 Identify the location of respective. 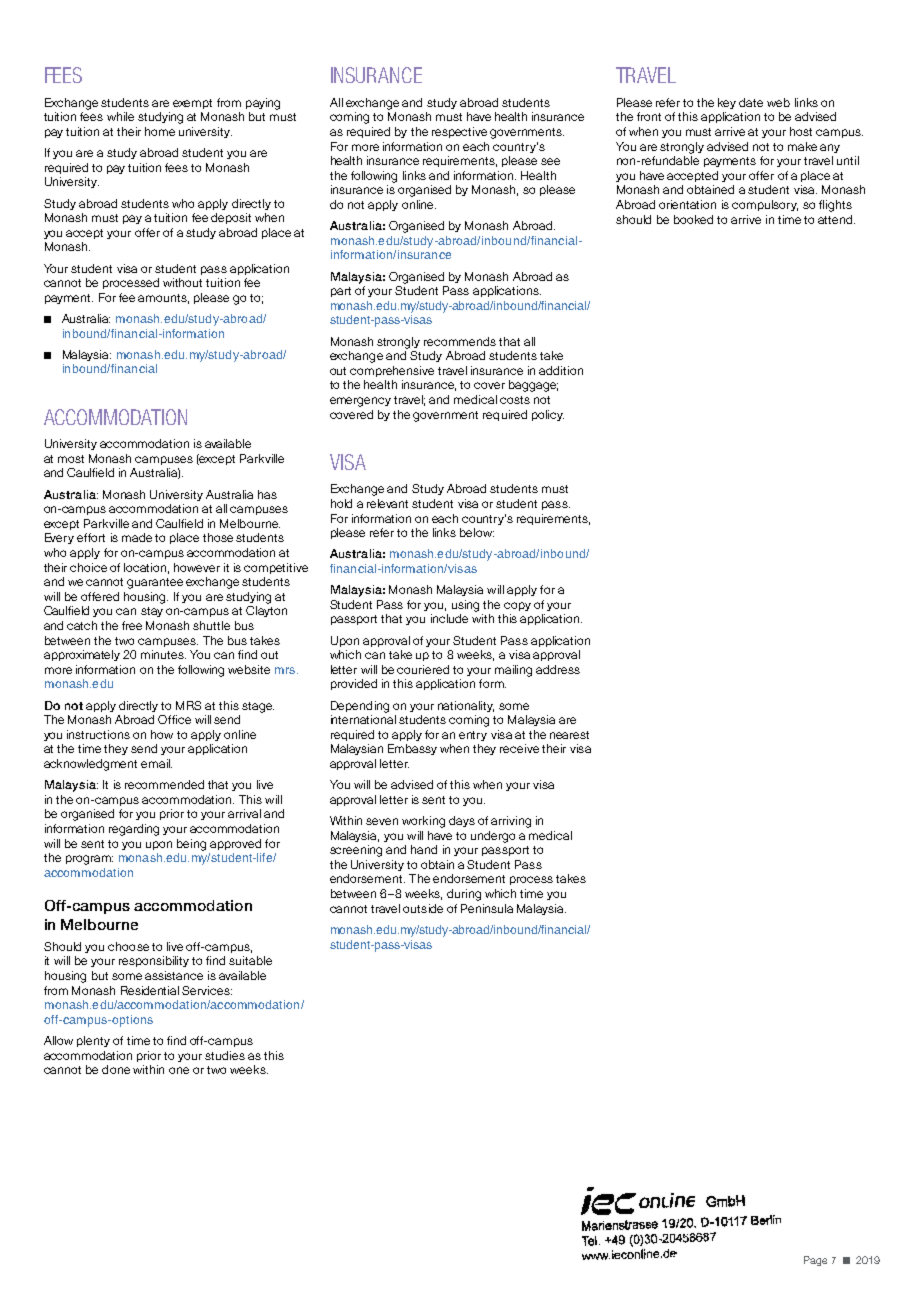
(459, 132).
